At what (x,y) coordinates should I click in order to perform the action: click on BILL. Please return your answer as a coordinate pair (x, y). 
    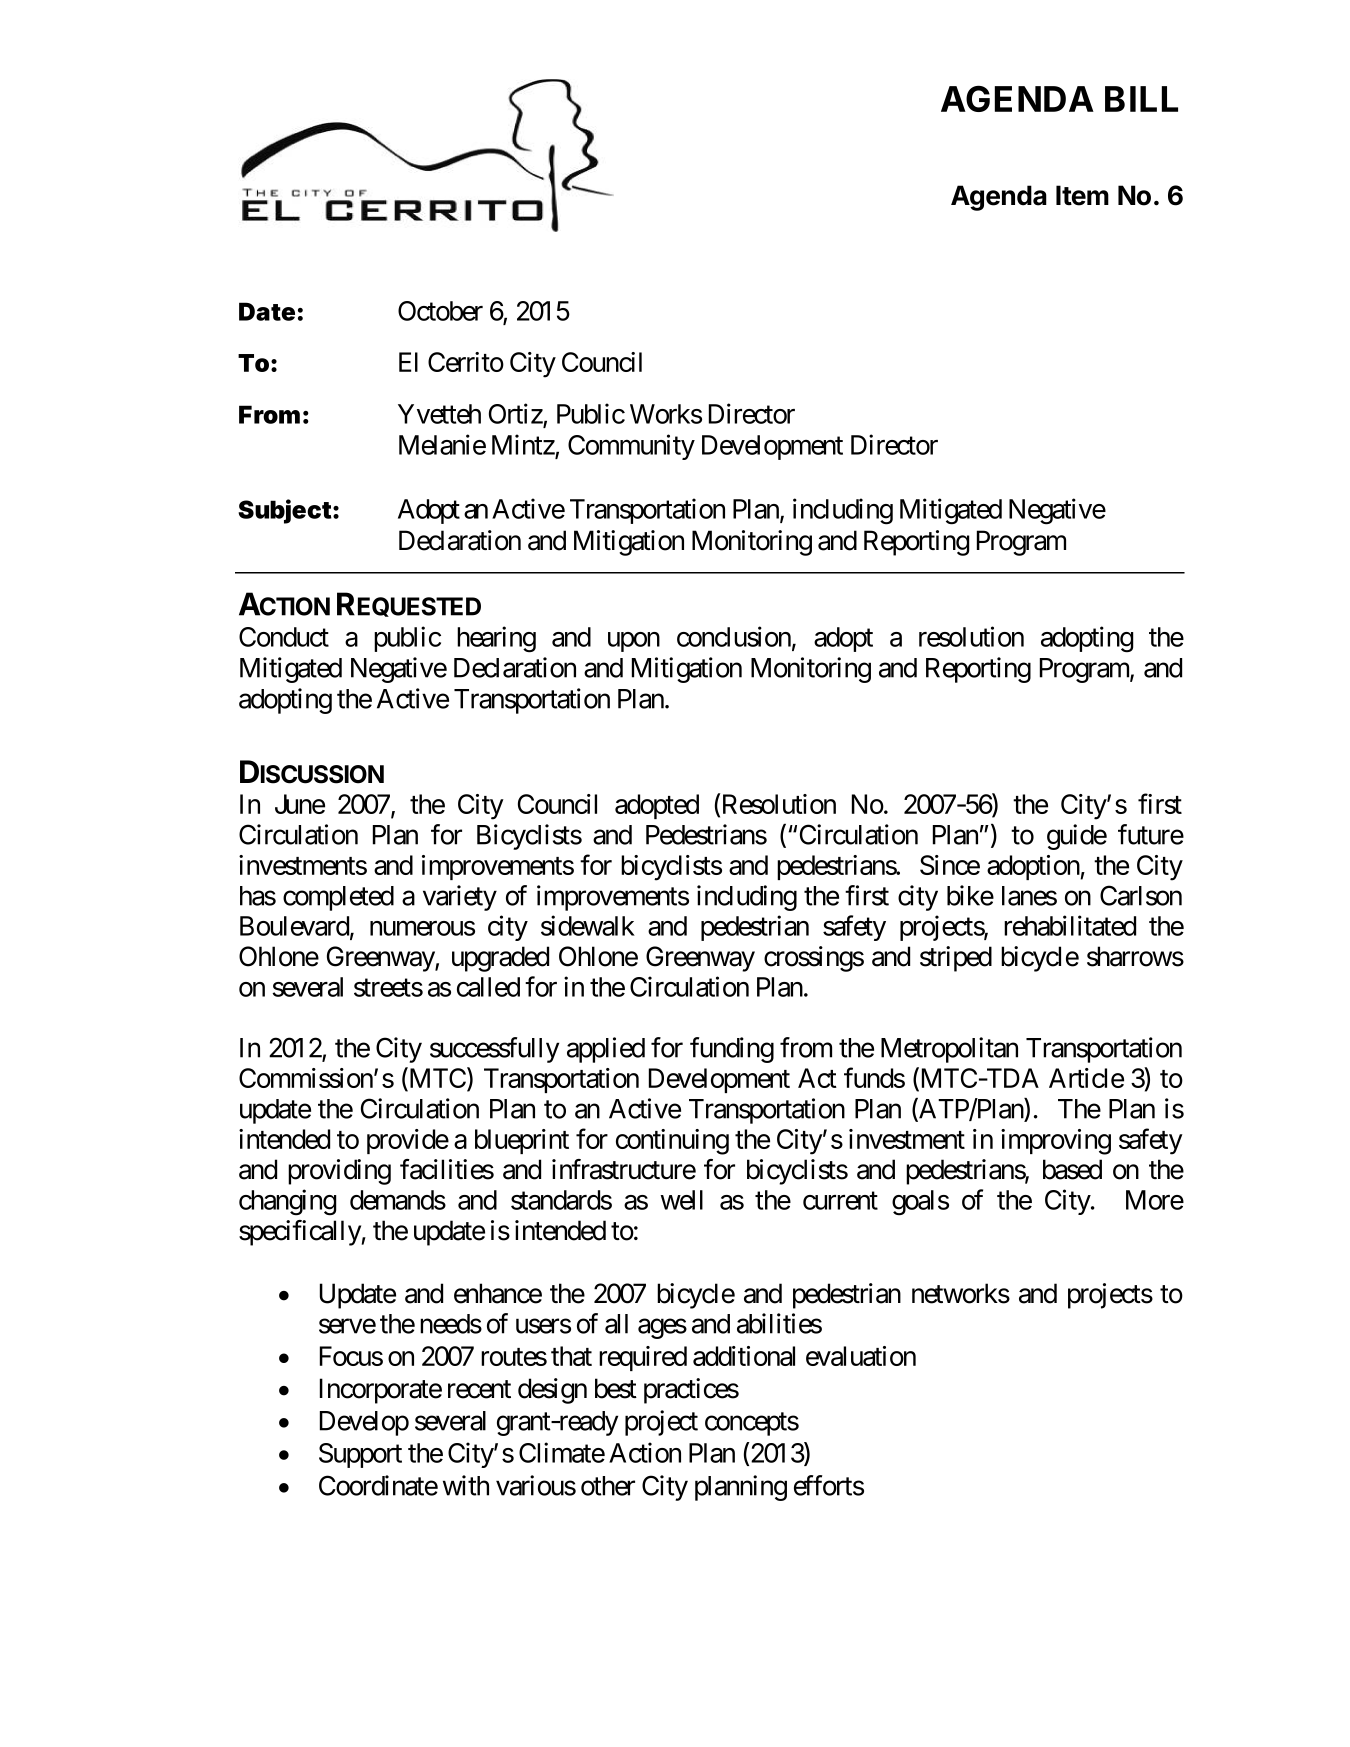
    Looking at the image, I should click on (1141, 99).
